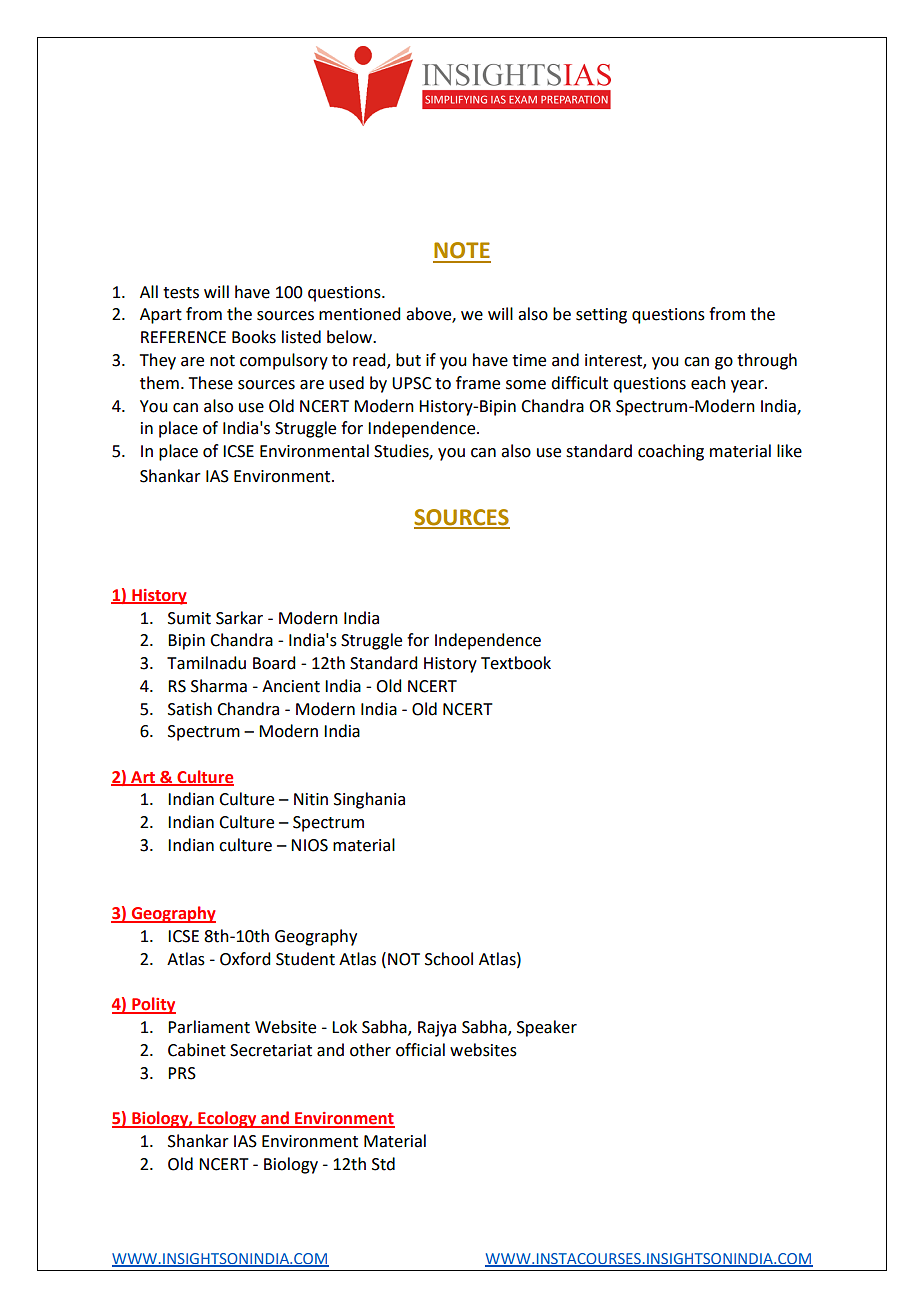 The height and width of the screenshot is (1308, 924). Describe the element at coordinates (219, 686) in the screenshot. I see `Sharma` at that location.
